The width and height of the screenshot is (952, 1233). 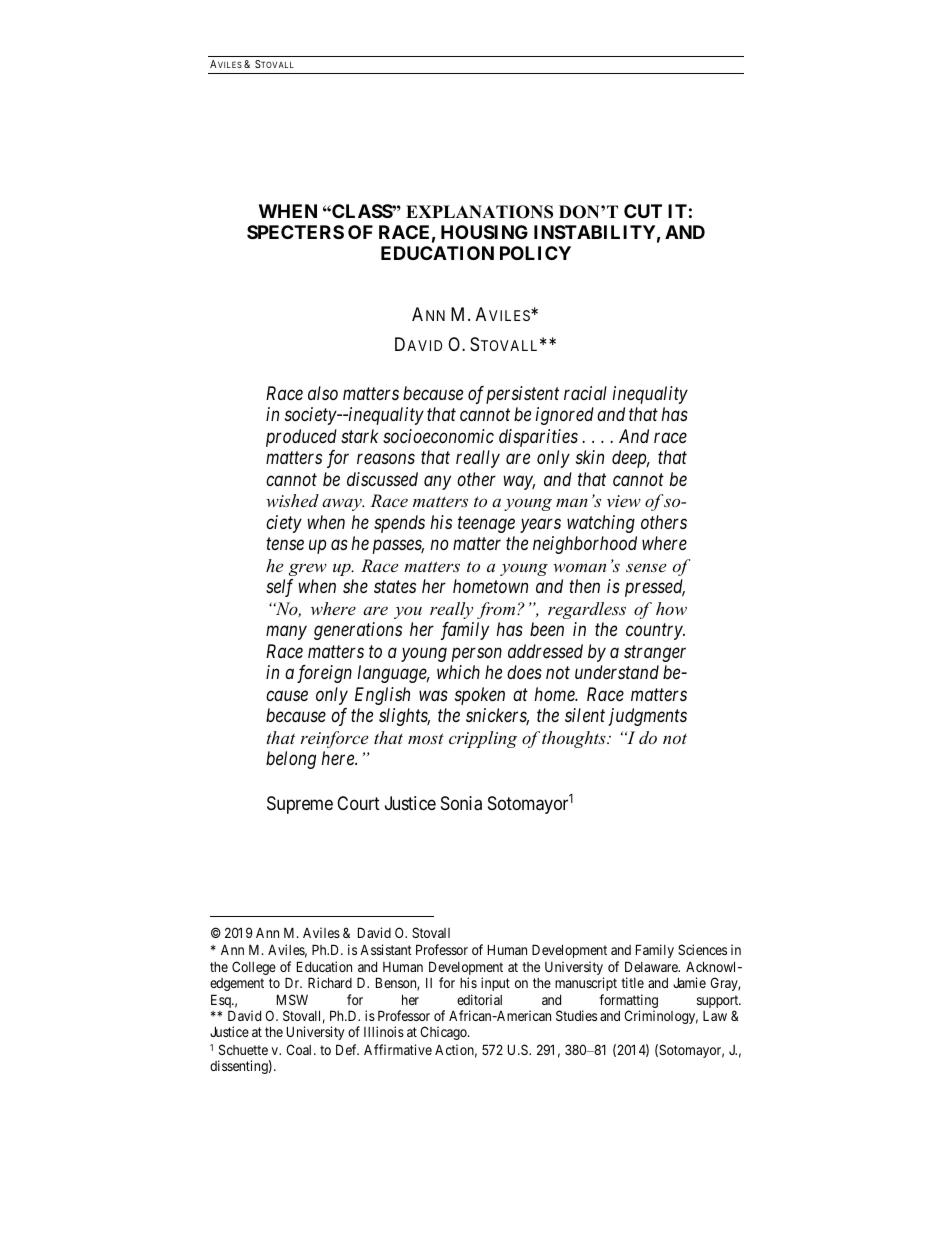 I want to click on HOUSING, so click(x=484, y=232).
